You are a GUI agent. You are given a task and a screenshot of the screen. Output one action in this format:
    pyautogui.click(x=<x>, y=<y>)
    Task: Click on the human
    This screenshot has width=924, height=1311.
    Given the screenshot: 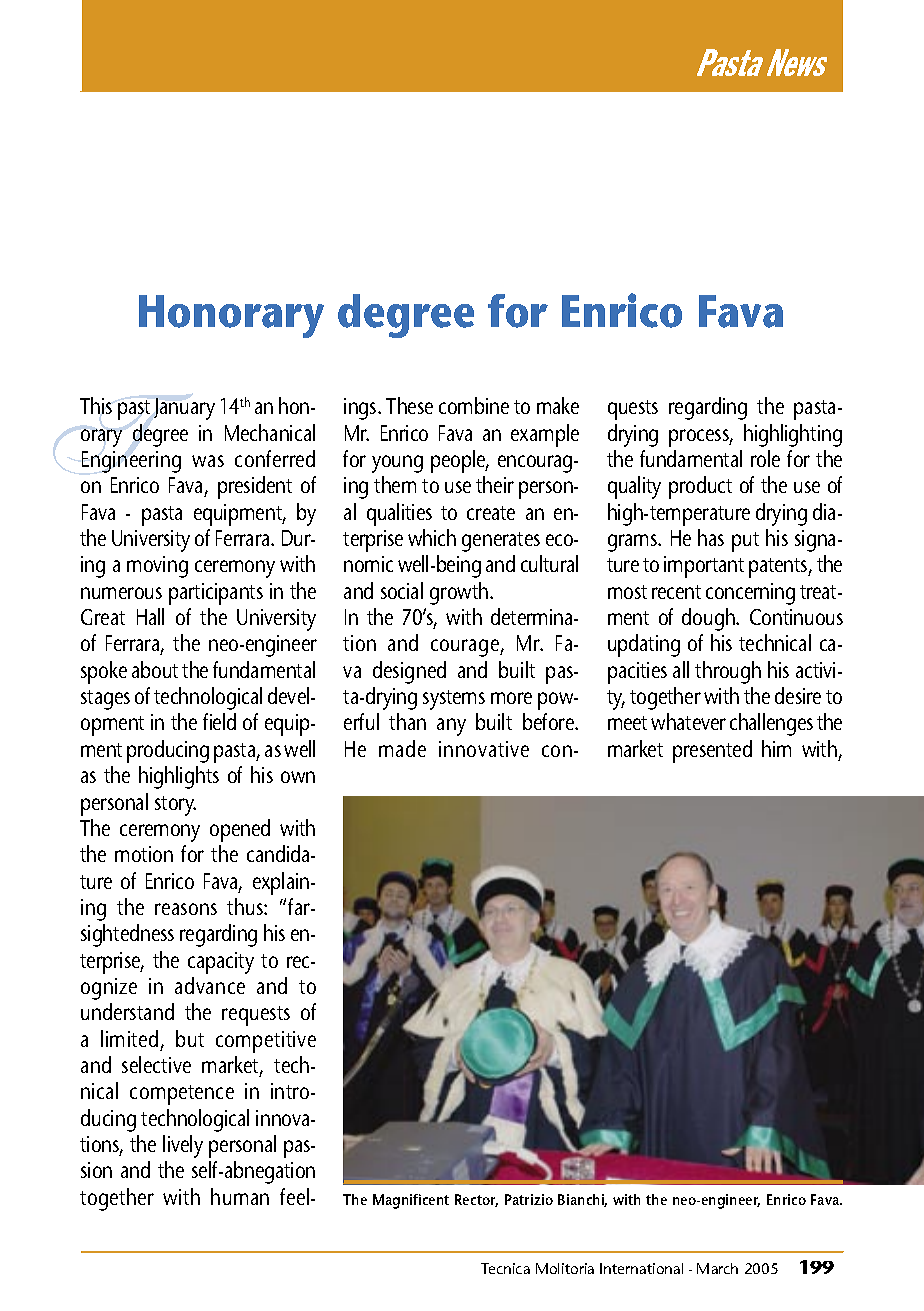 What is the action you would take?
    pyautogui.click(x=240, y=1196)
